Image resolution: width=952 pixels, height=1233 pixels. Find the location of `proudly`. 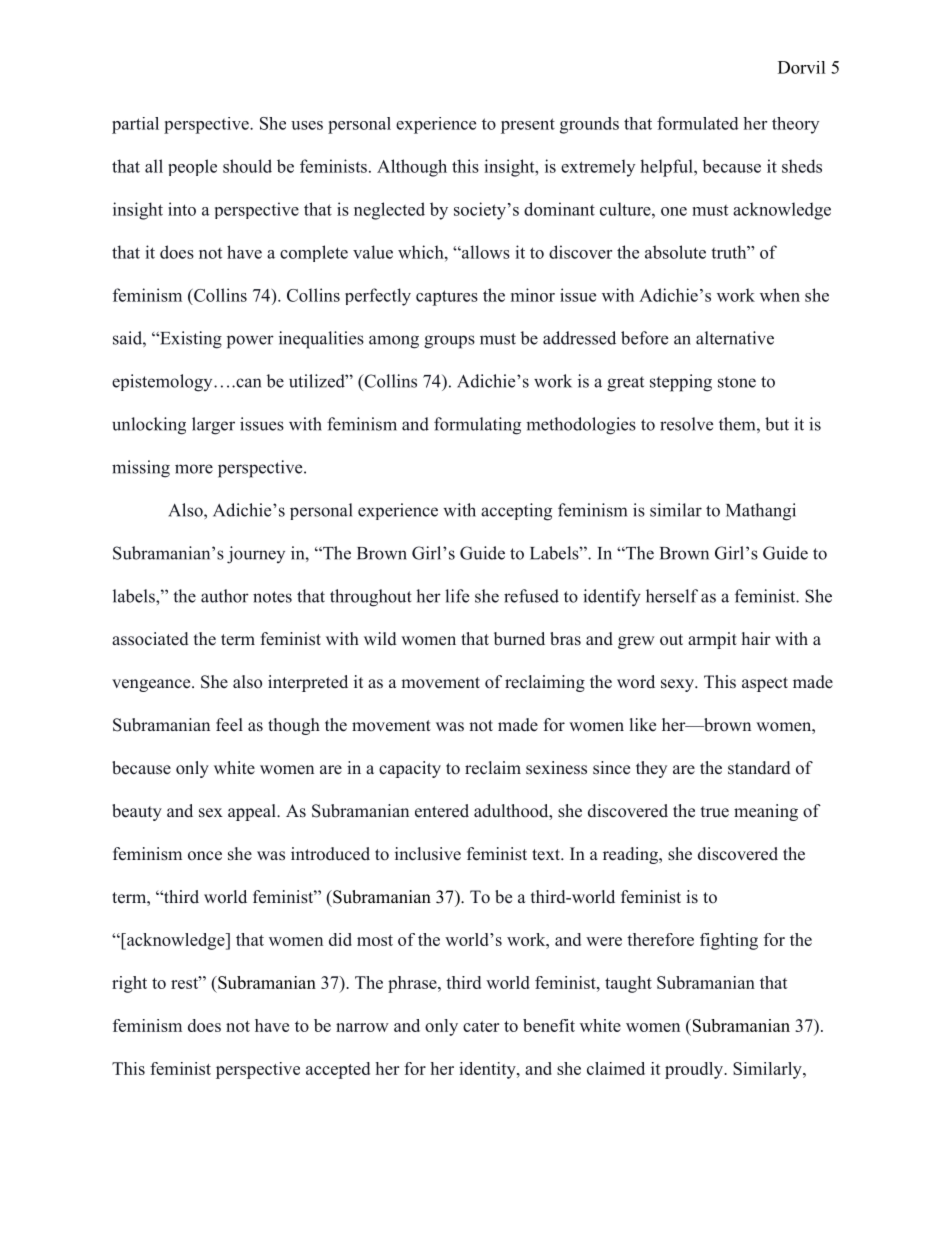

proudly is located at coordinates (695, 1070).
